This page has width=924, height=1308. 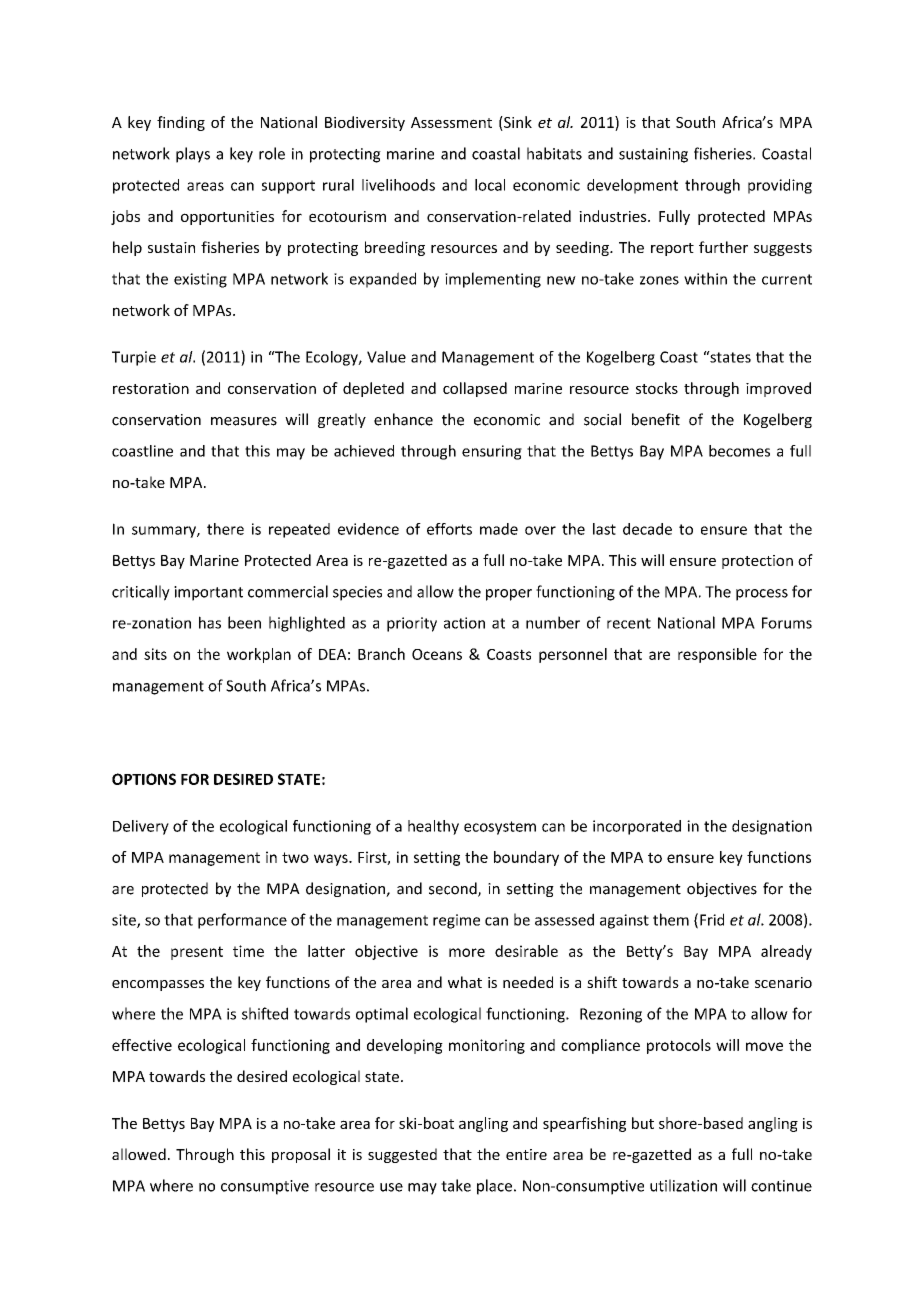 What do you see at coordinates (451, 122) in the page?
I see `Assessment` at bounding box center [451, 122].
